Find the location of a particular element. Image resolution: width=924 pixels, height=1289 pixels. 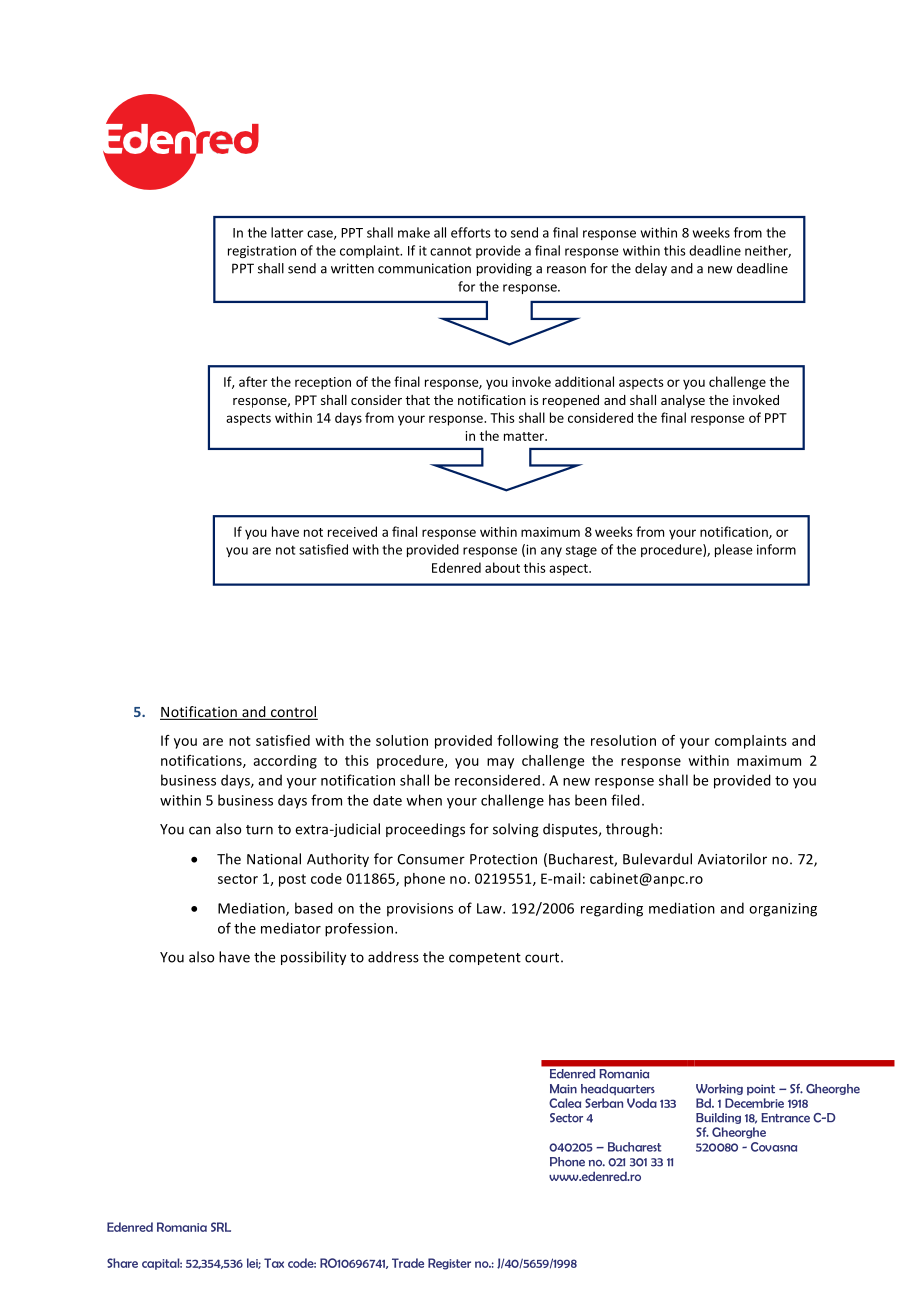

delay is located at coordinates (651, 269).
